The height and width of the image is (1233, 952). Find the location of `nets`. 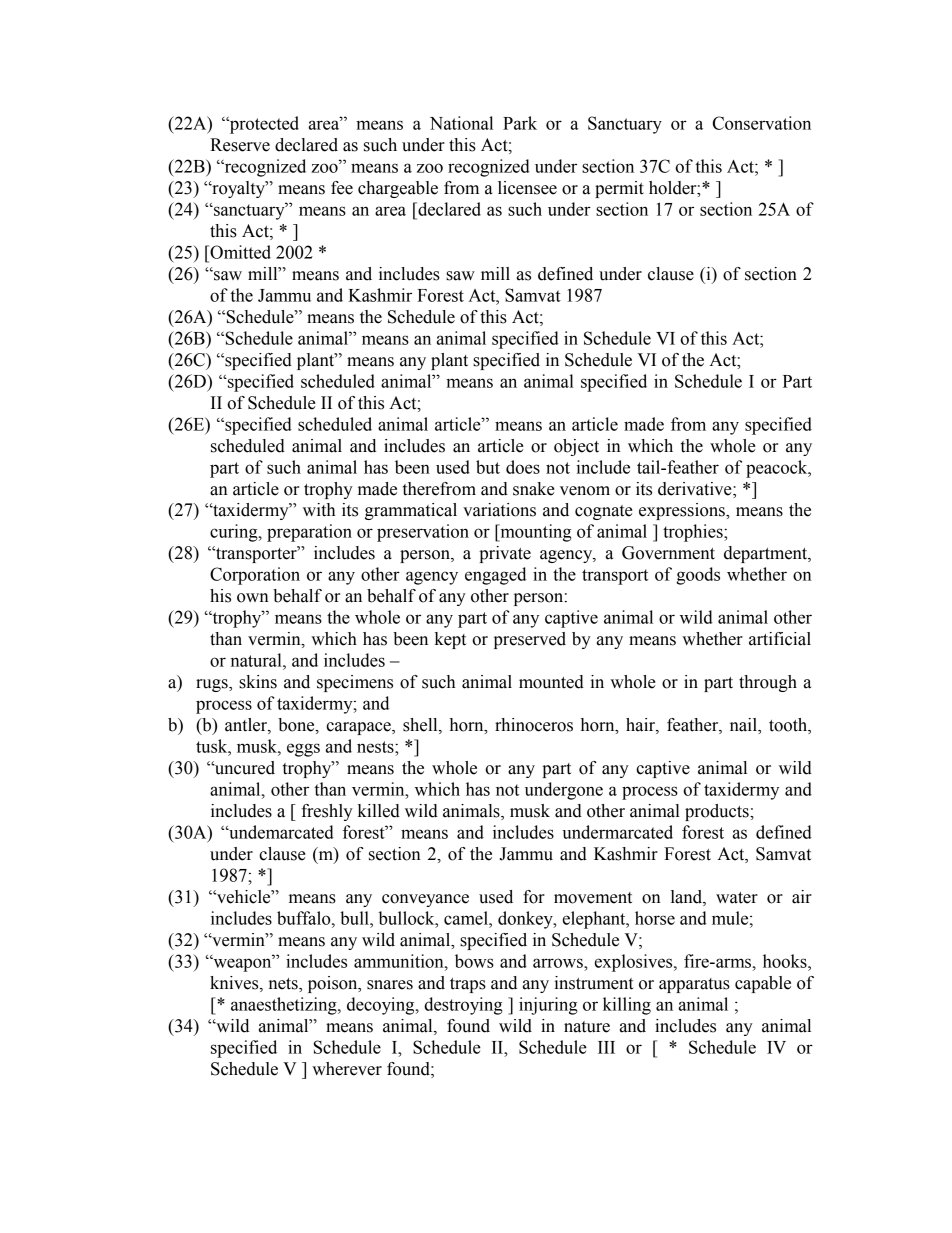

nets is located at coordinates (284, 985).
